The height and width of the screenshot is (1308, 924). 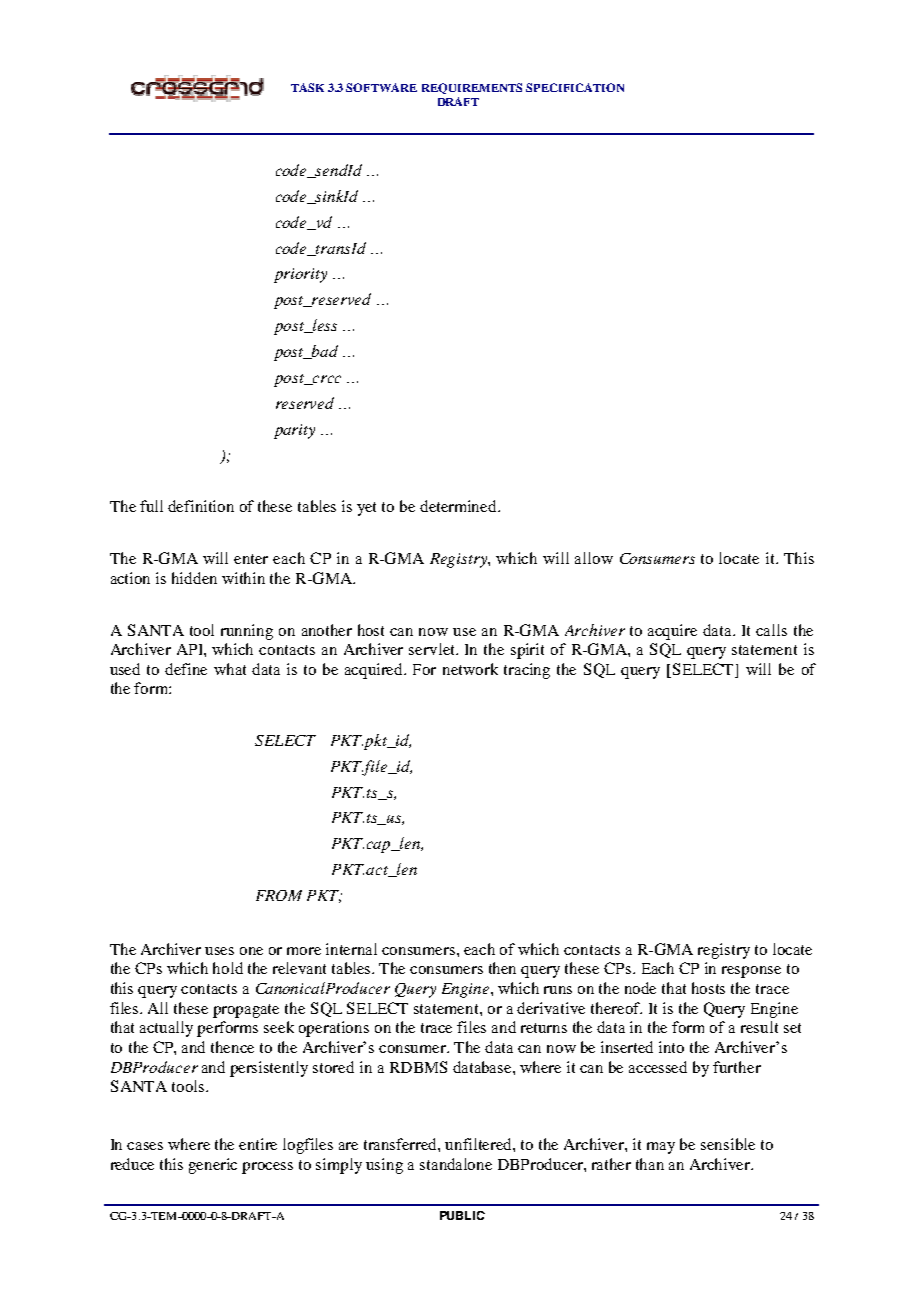 What do you see at coordinates (213, 1166) in the screenshot?
I see `generic` at bounding box center [213, 1166].
